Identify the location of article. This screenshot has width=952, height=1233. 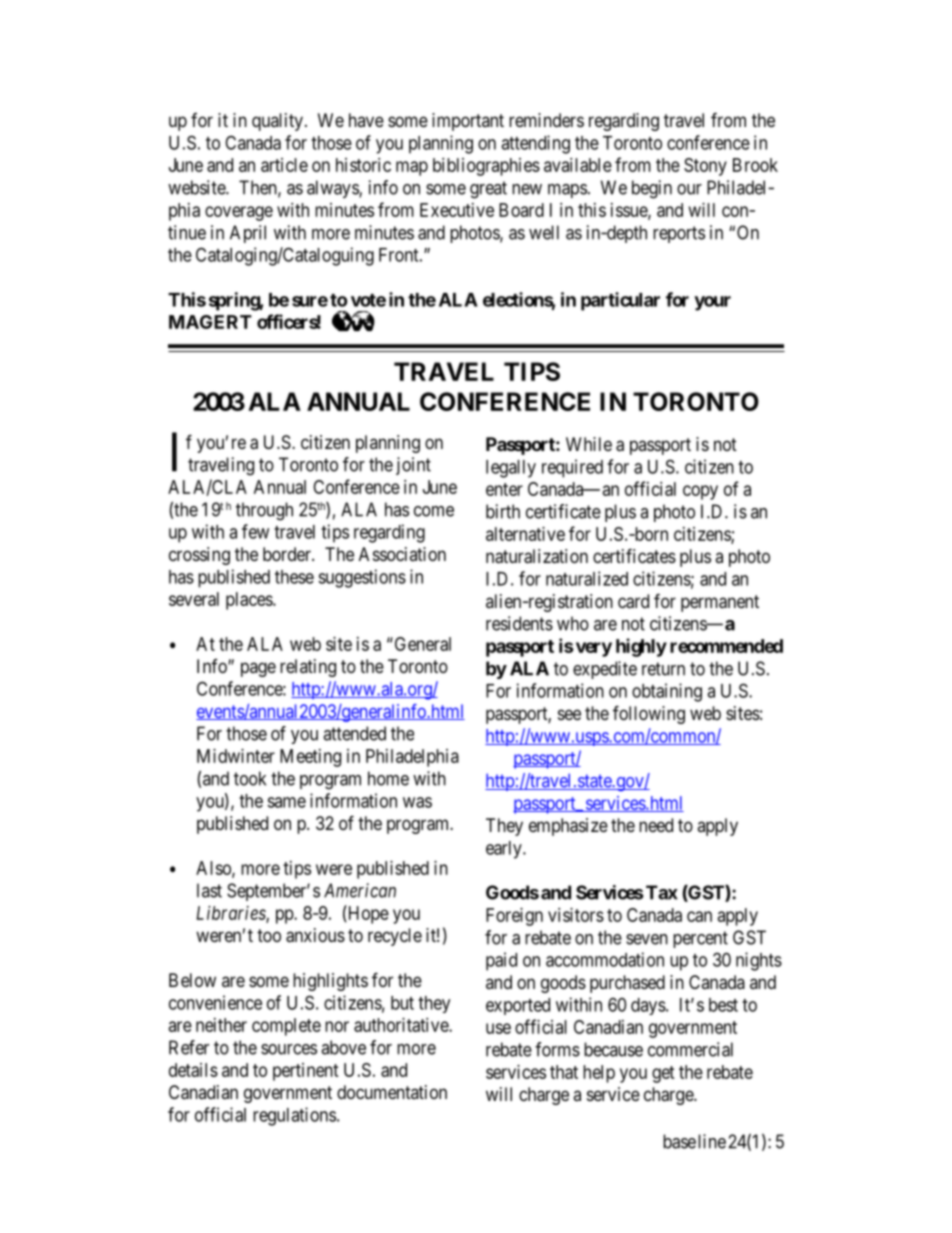
(284, 165).
